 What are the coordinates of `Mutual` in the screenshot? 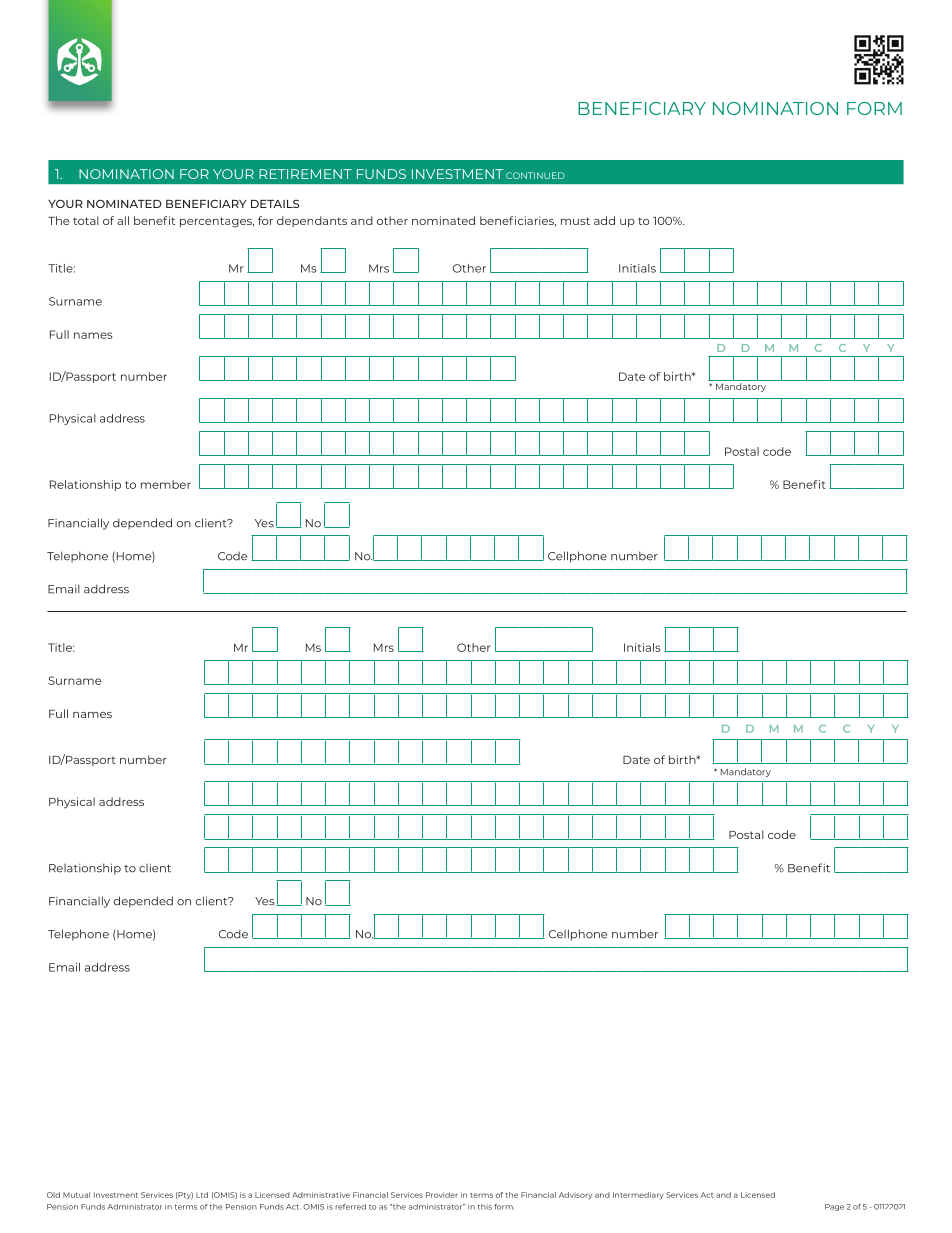 It's located at (76, 1195).
